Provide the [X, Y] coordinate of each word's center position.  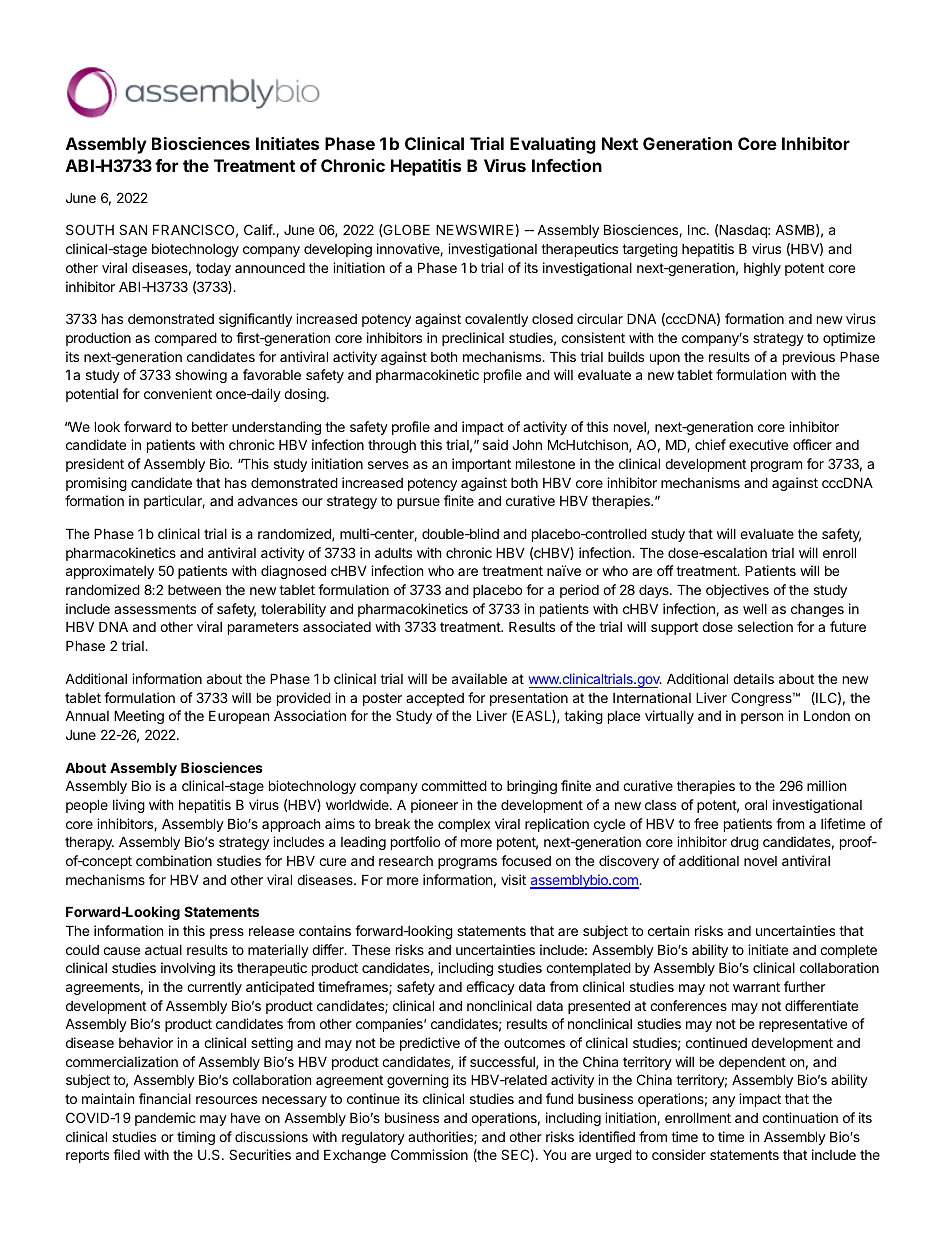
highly [762, 269]
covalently [496, 320]
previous [809, 358]
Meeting [139, 717]
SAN [133, 229]
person [762, 718]
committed [454, 785]
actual [163, 950]
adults [393, 552]
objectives [737, 591]
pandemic [165, 1119]
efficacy [490, 988]
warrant [756, 987]
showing [201, 376]
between [194, 590]
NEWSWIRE [474, 229]
